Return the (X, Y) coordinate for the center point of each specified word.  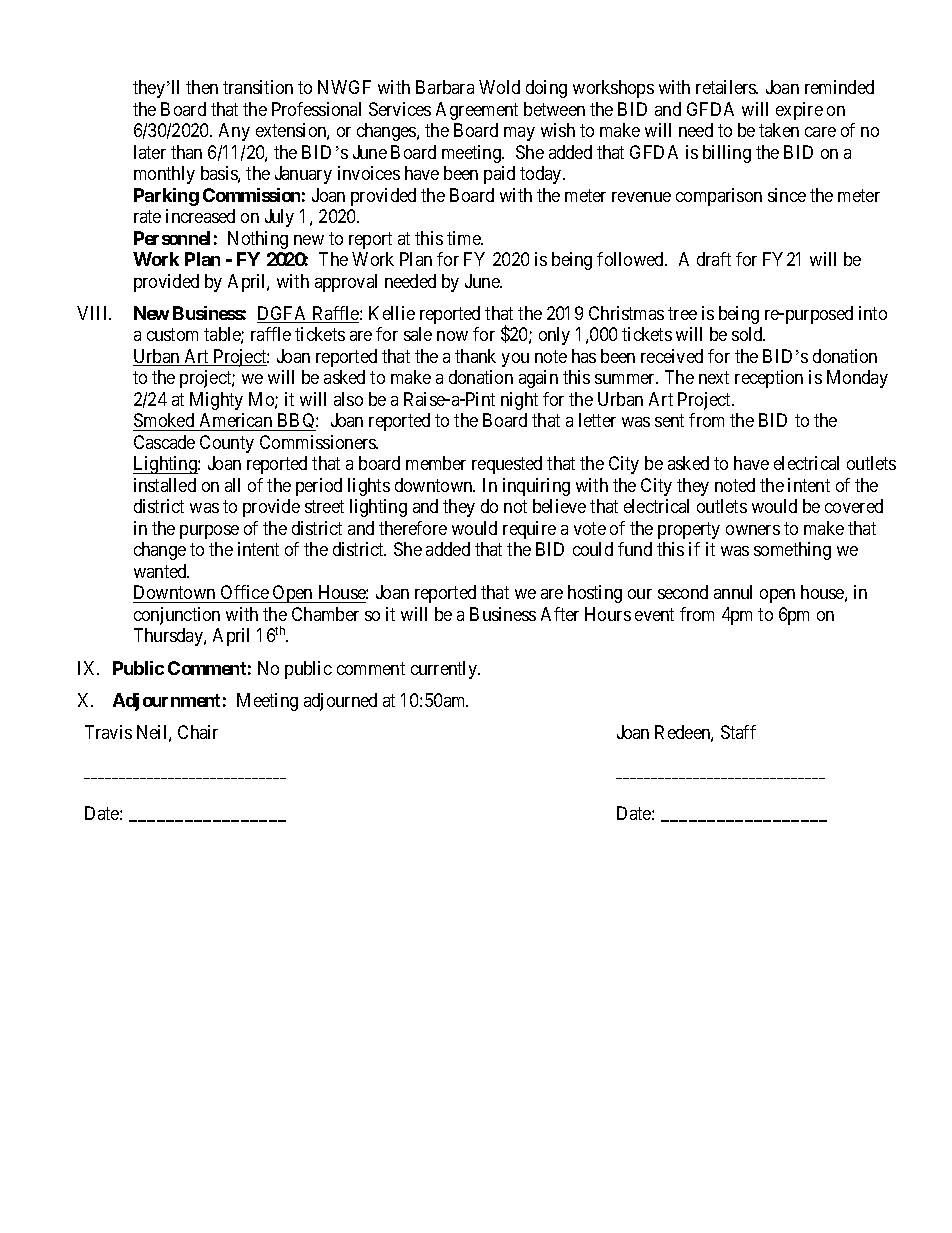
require (529, 530)
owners (753, 530)
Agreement (477, 111)
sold (748, 334)
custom (172, 335)
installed (165, 485)
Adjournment (166, 702)
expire (799, 111)
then (202, 87)
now (452, 336)
